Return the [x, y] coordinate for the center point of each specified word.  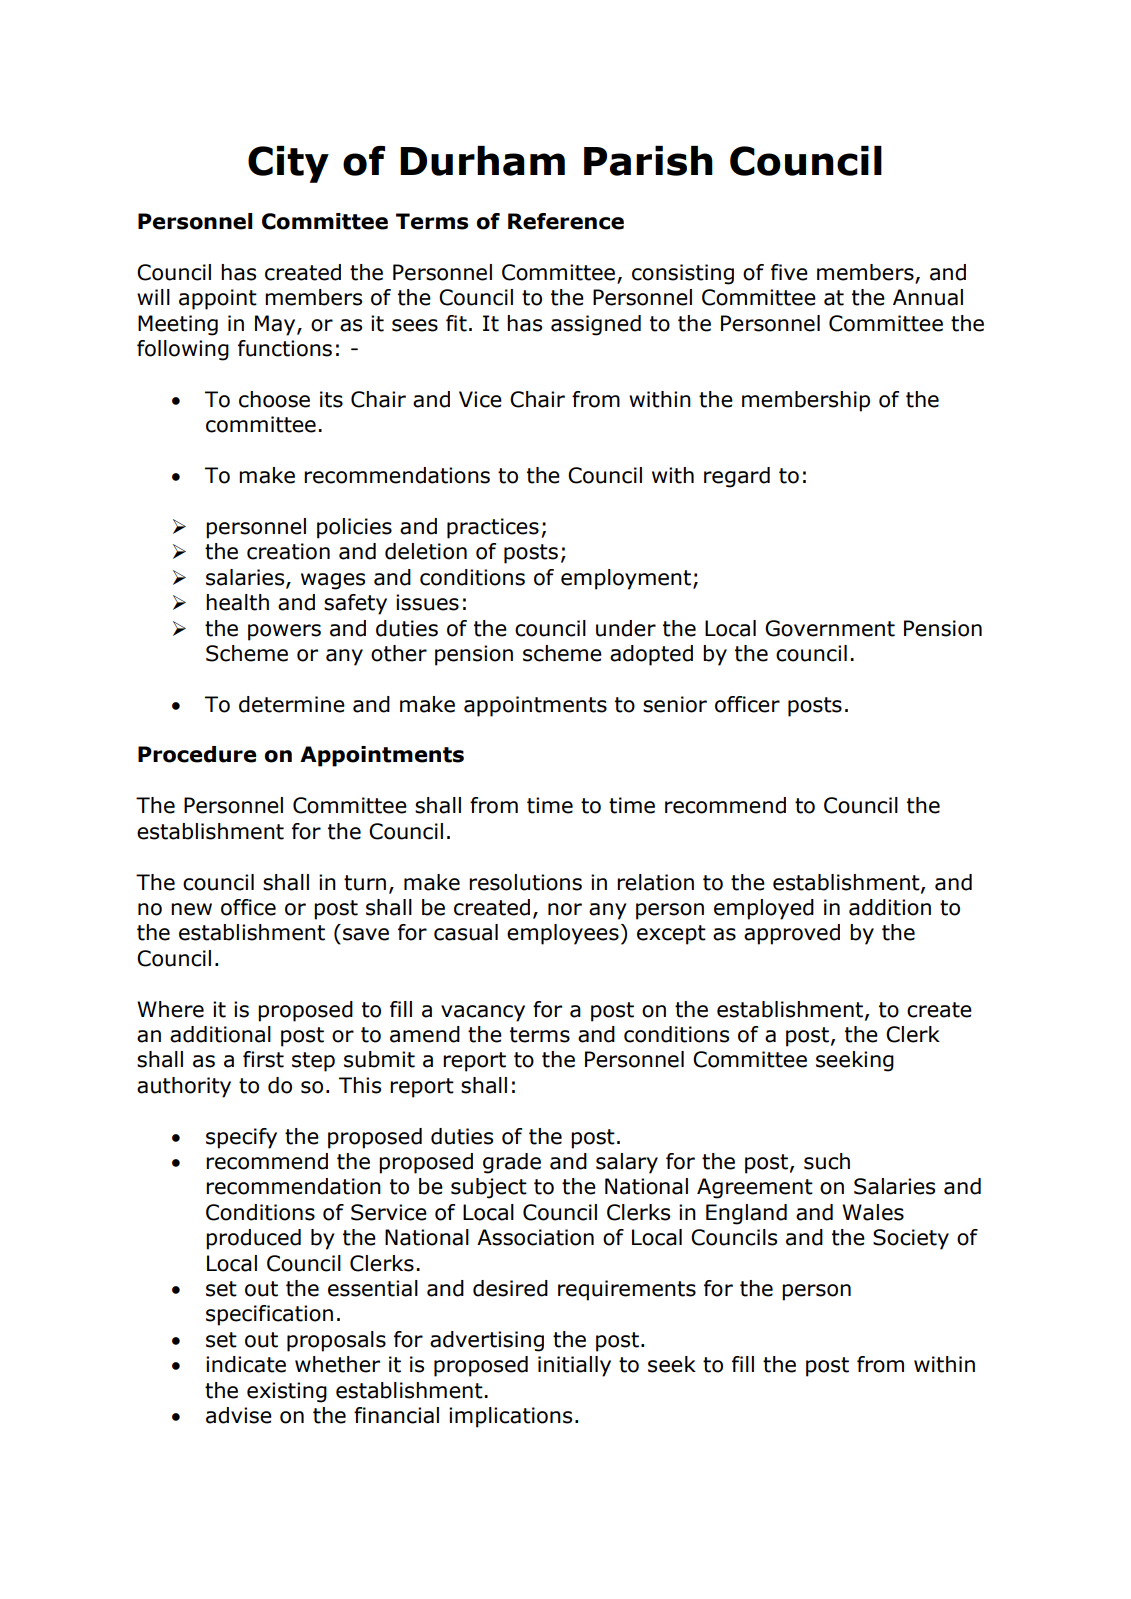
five [789, 272]
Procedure [197, 754]
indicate [246, 1364]
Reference [566, 221]
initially [574, 1366]
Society [911, 1239]
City [288, 164]
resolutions [525, 882]
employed [764, 909]
